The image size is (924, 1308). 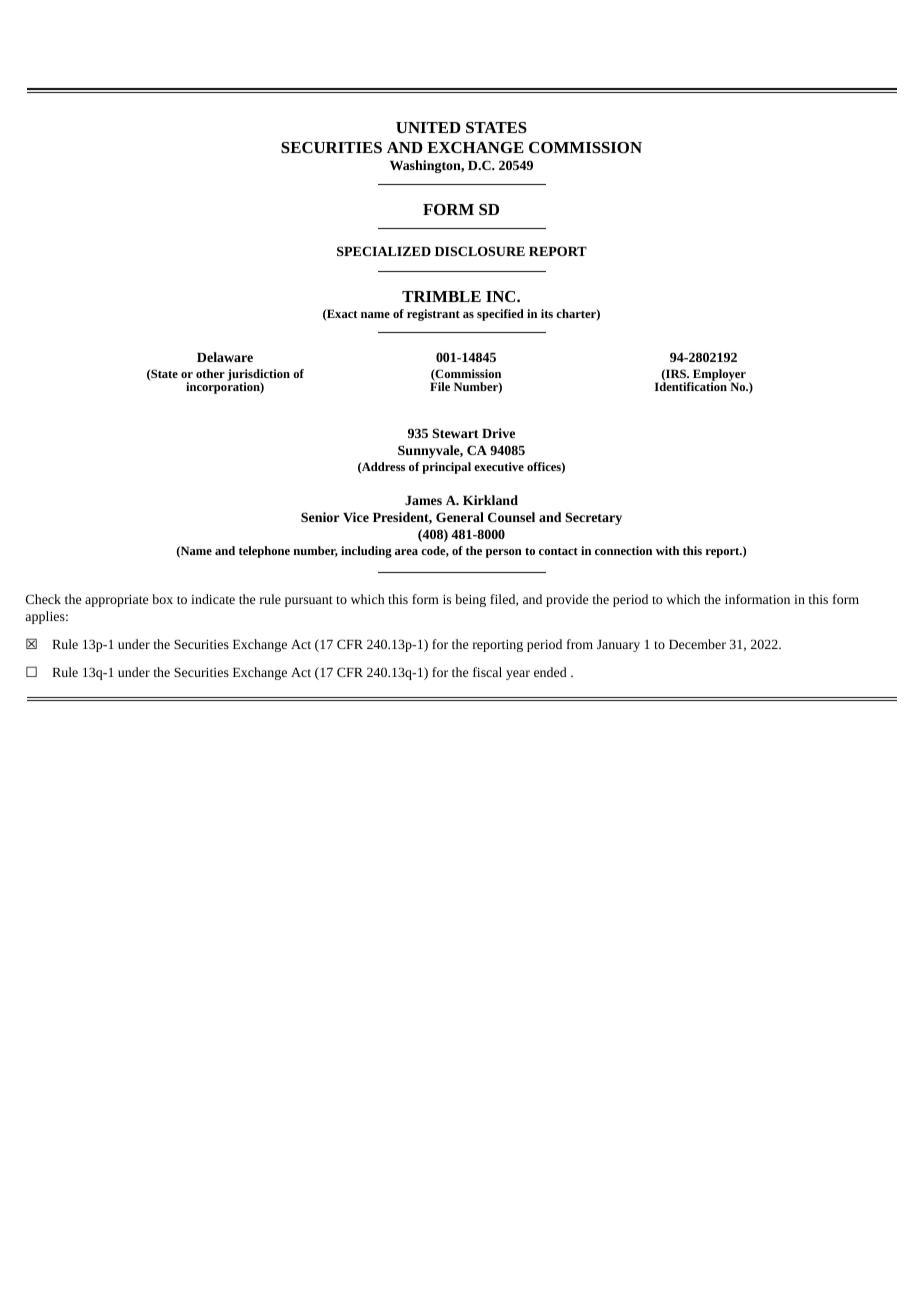 What do you see at coordinates (384, 251) in the screenshot?
I see `SPECIALIZED` at bounding box center [384, 251].
